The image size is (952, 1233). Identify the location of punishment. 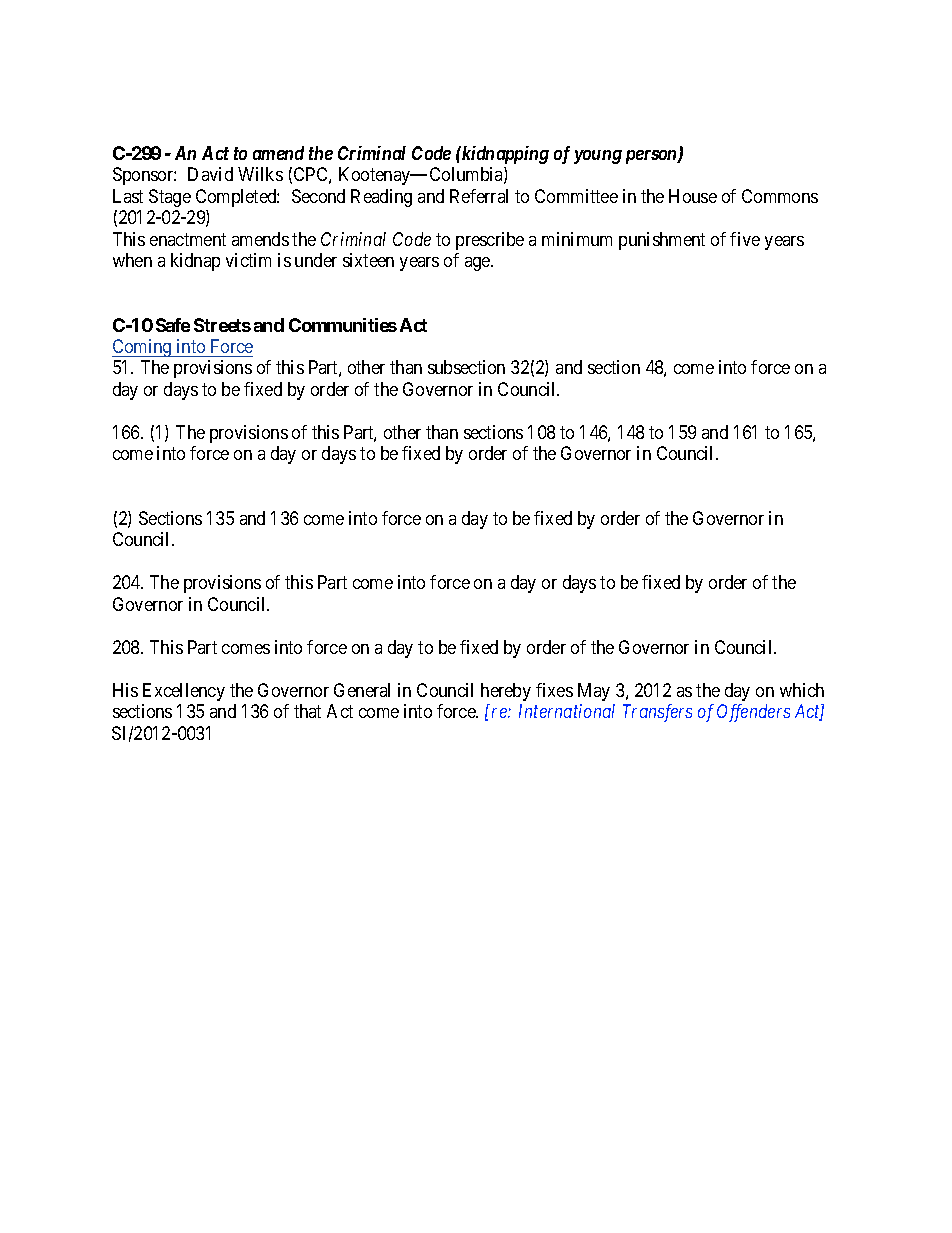
(662, 241).
